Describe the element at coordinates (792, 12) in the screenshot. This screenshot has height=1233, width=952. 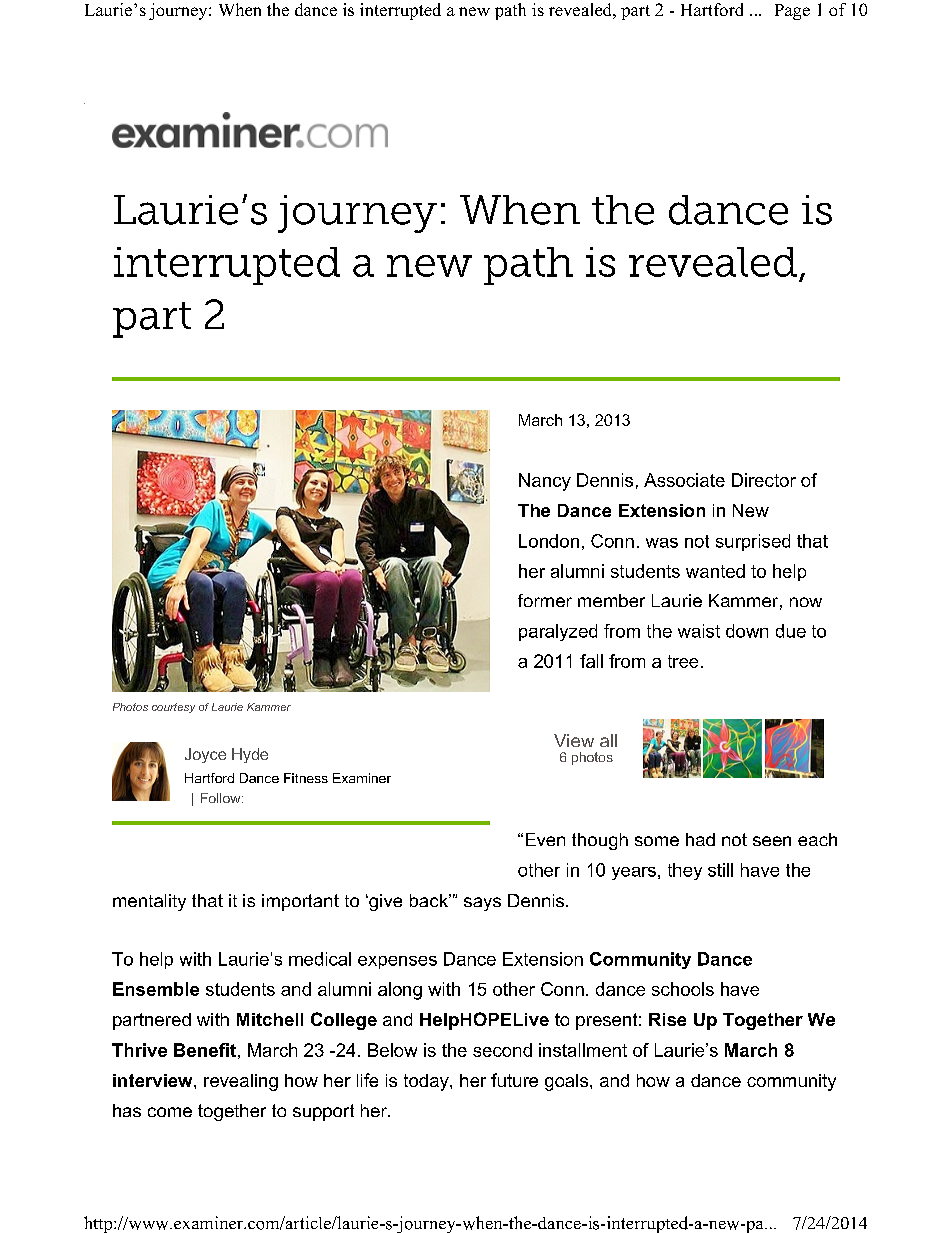
I see `Page` at that location.
